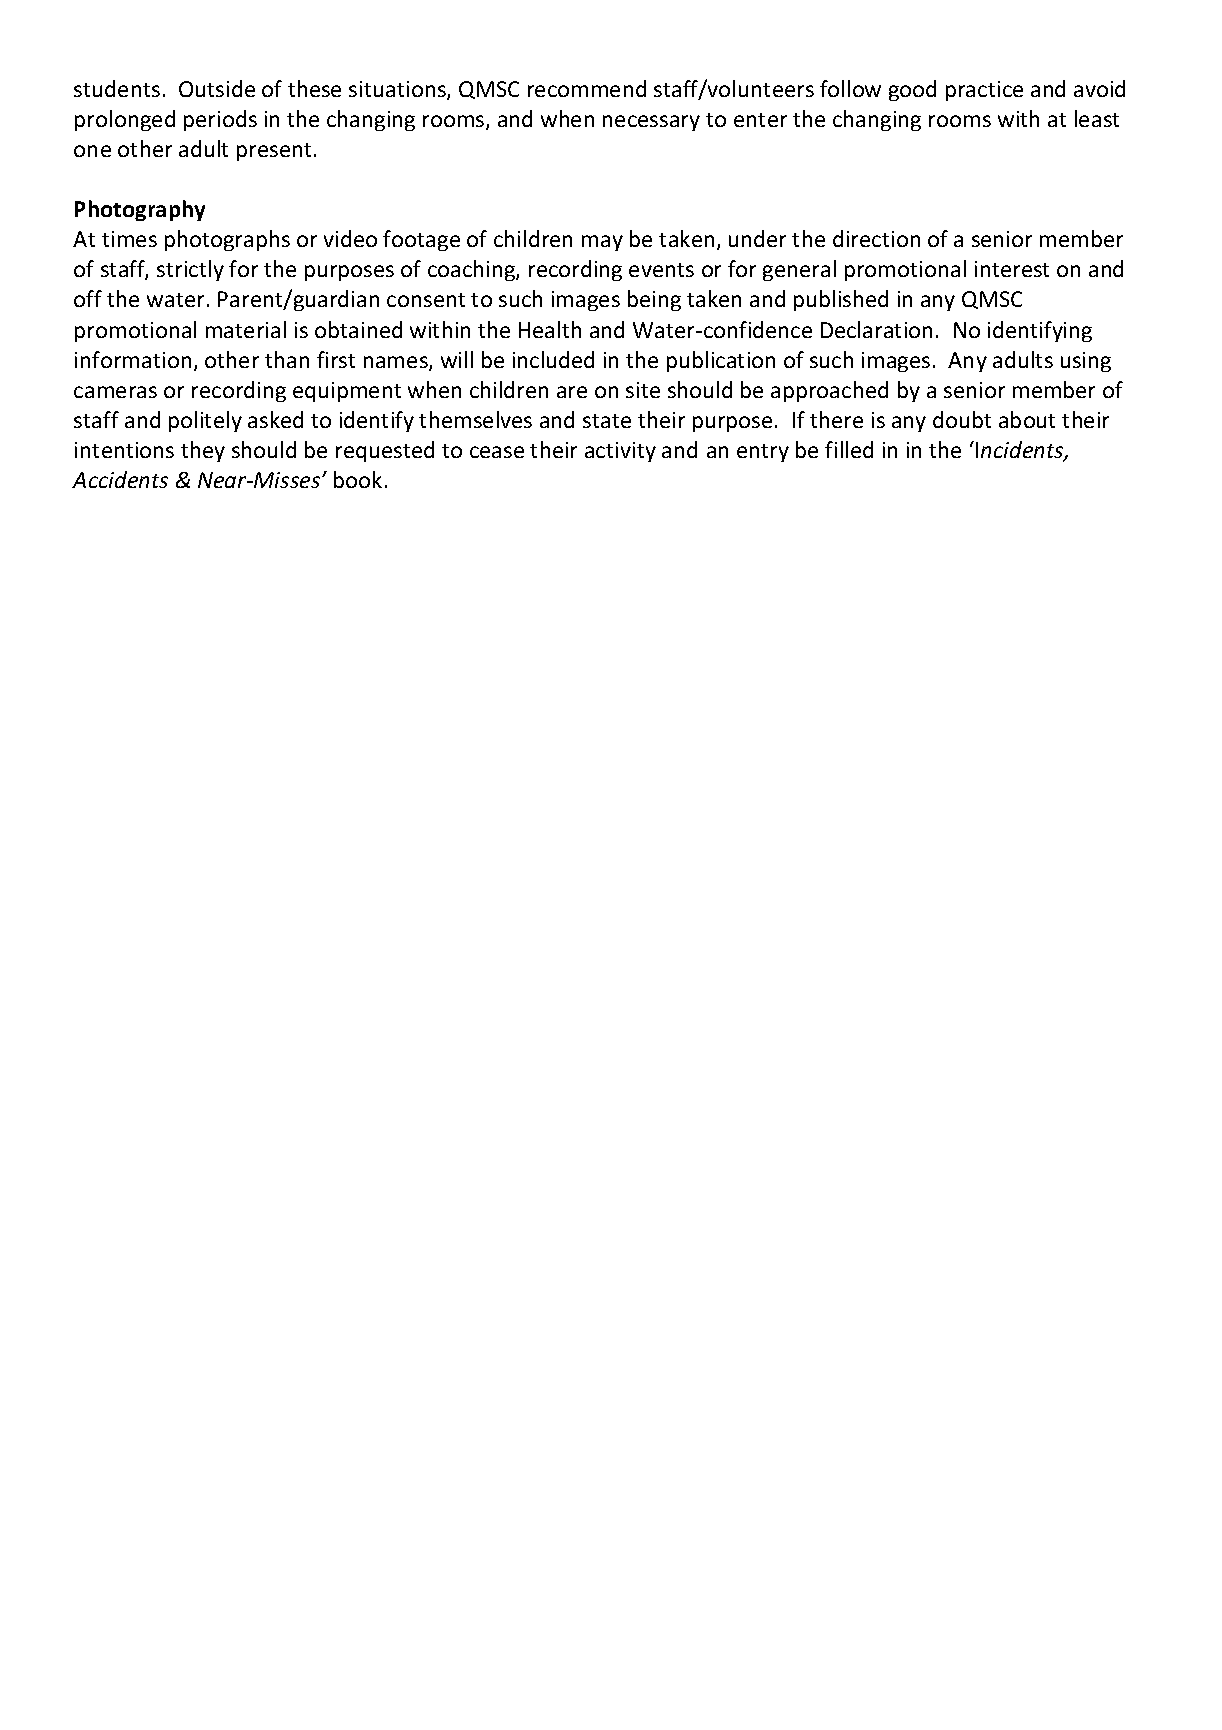 This document has height=1730, width=1222. I want to click on may, so click(602, 243).
